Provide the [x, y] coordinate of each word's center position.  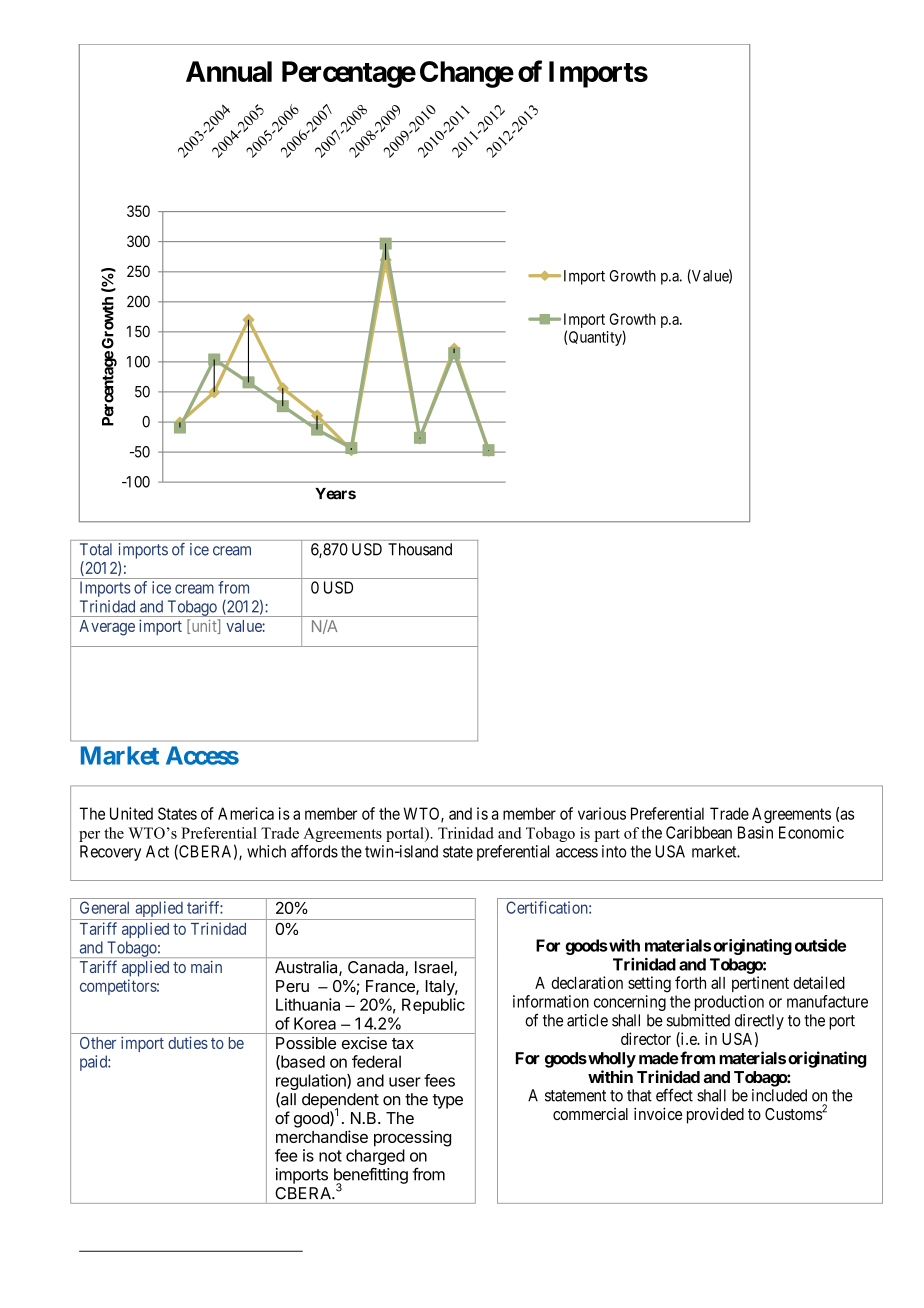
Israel [435, 968]
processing [412, 1138]
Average [107, 628]
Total [96, 549]
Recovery [110, 853]
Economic [811, 832]
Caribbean [699, 832]
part [607, 835]
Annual [229, 71]
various [602, 813]
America [246, 813]
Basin [755, 832]
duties [188, 1042]
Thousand [420, 549]
